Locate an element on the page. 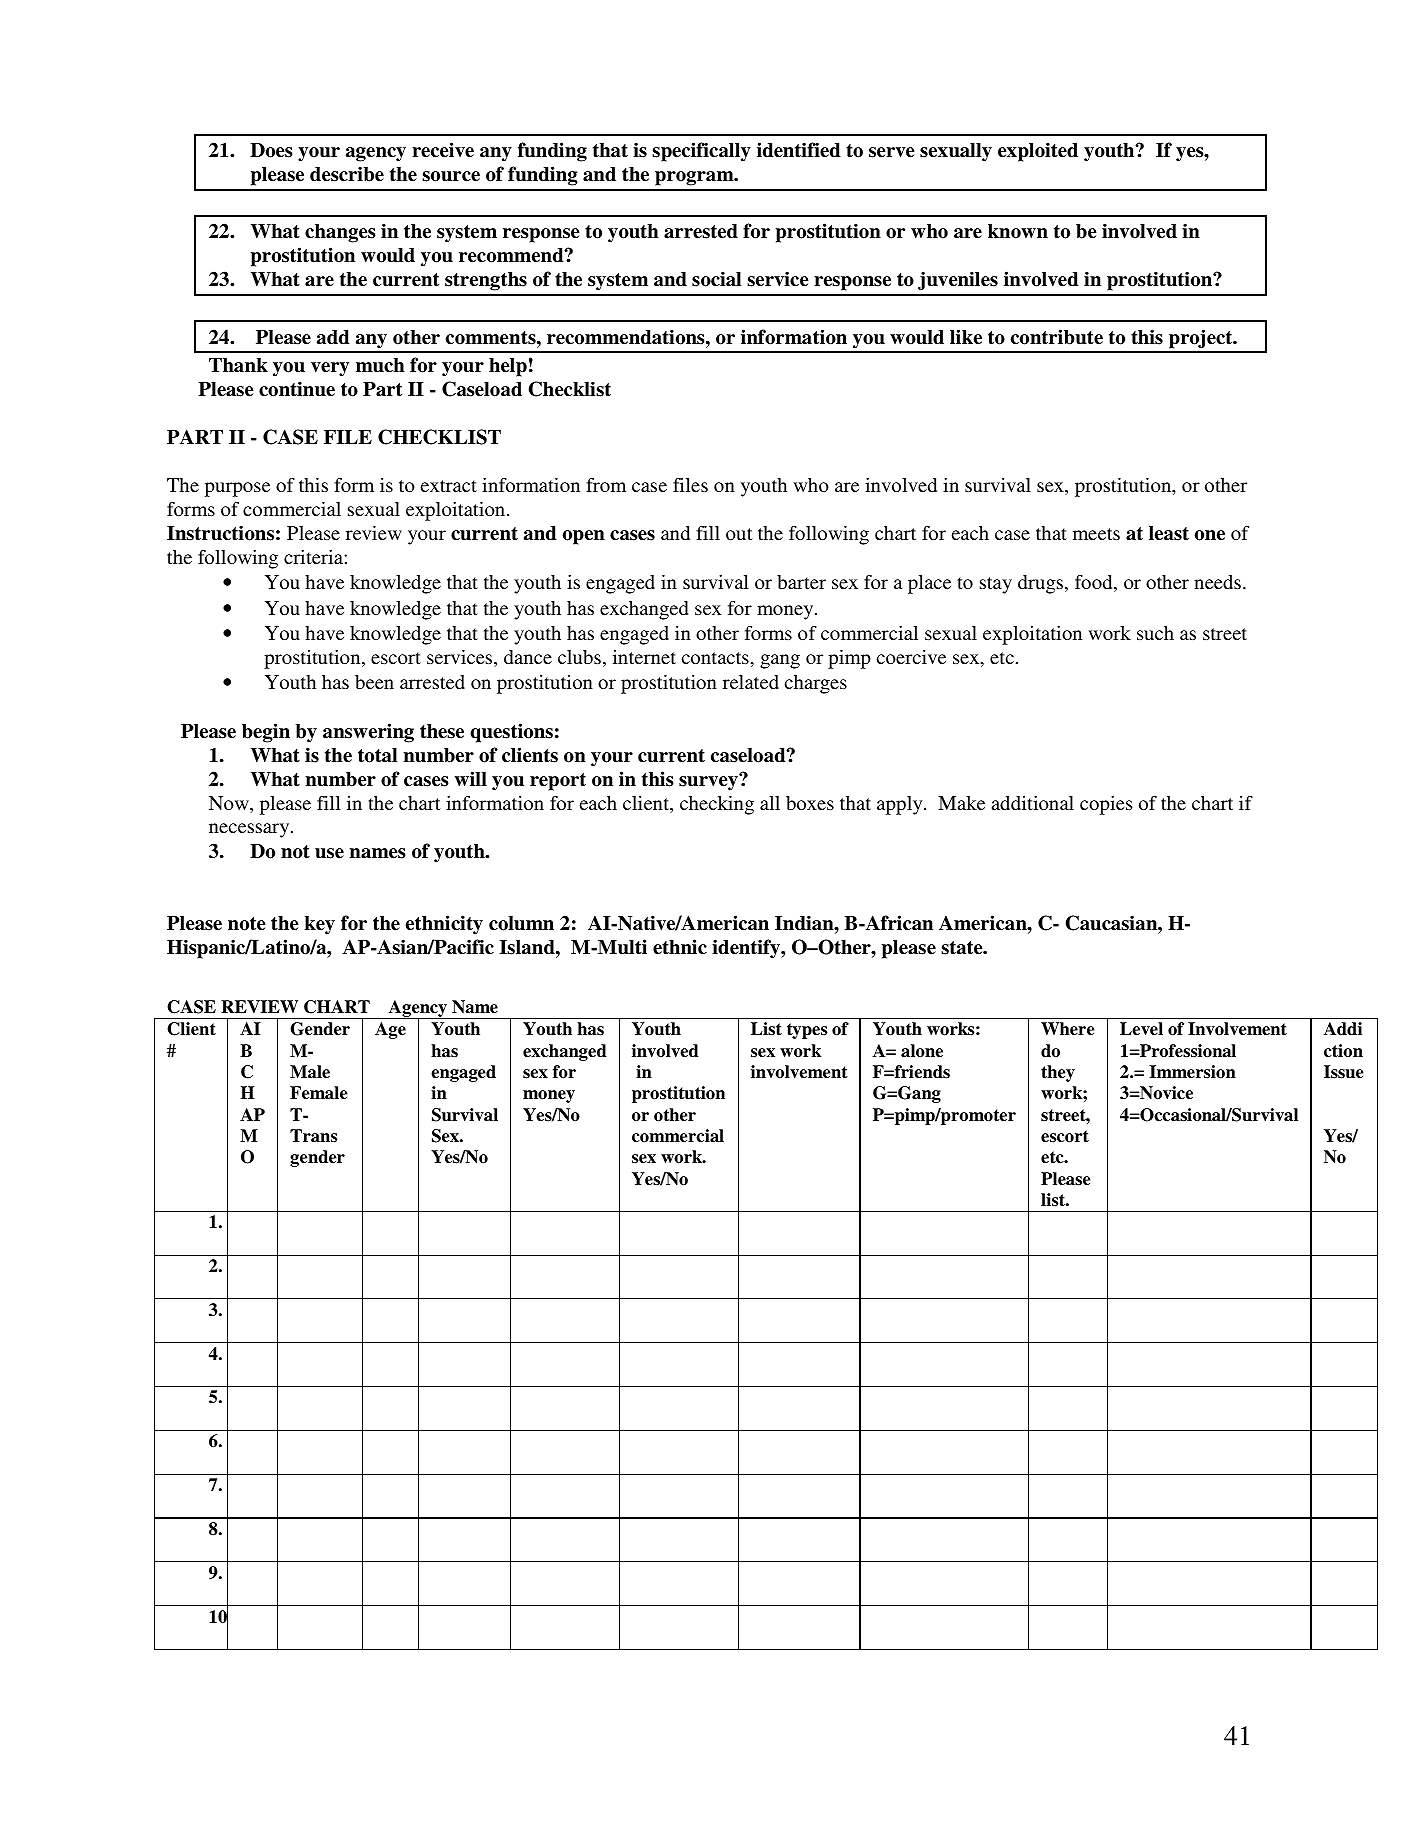  extract is located at coordinates (449, 486).
